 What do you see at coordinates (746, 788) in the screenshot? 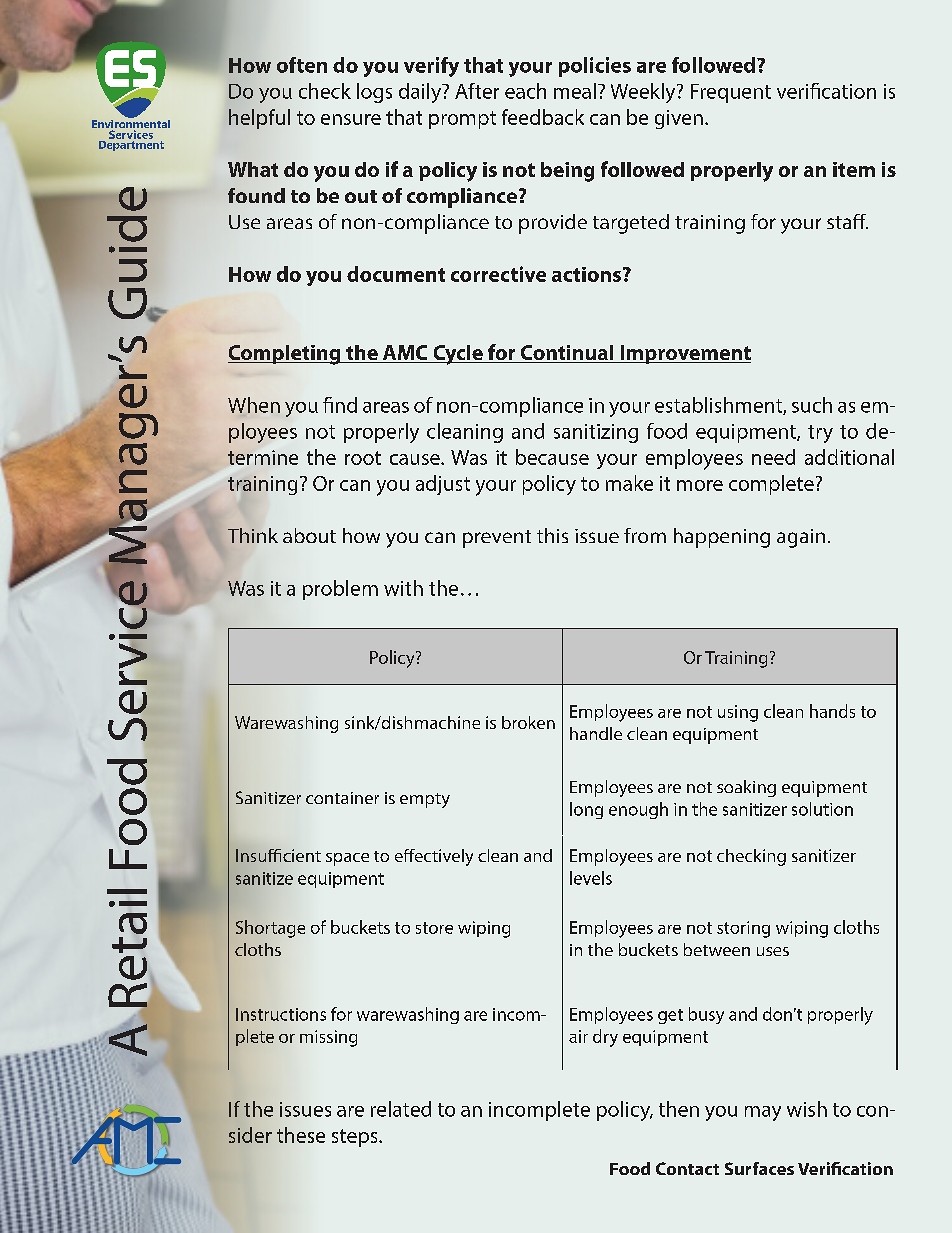
I see `soaking` at bounding box center [746, 788].
